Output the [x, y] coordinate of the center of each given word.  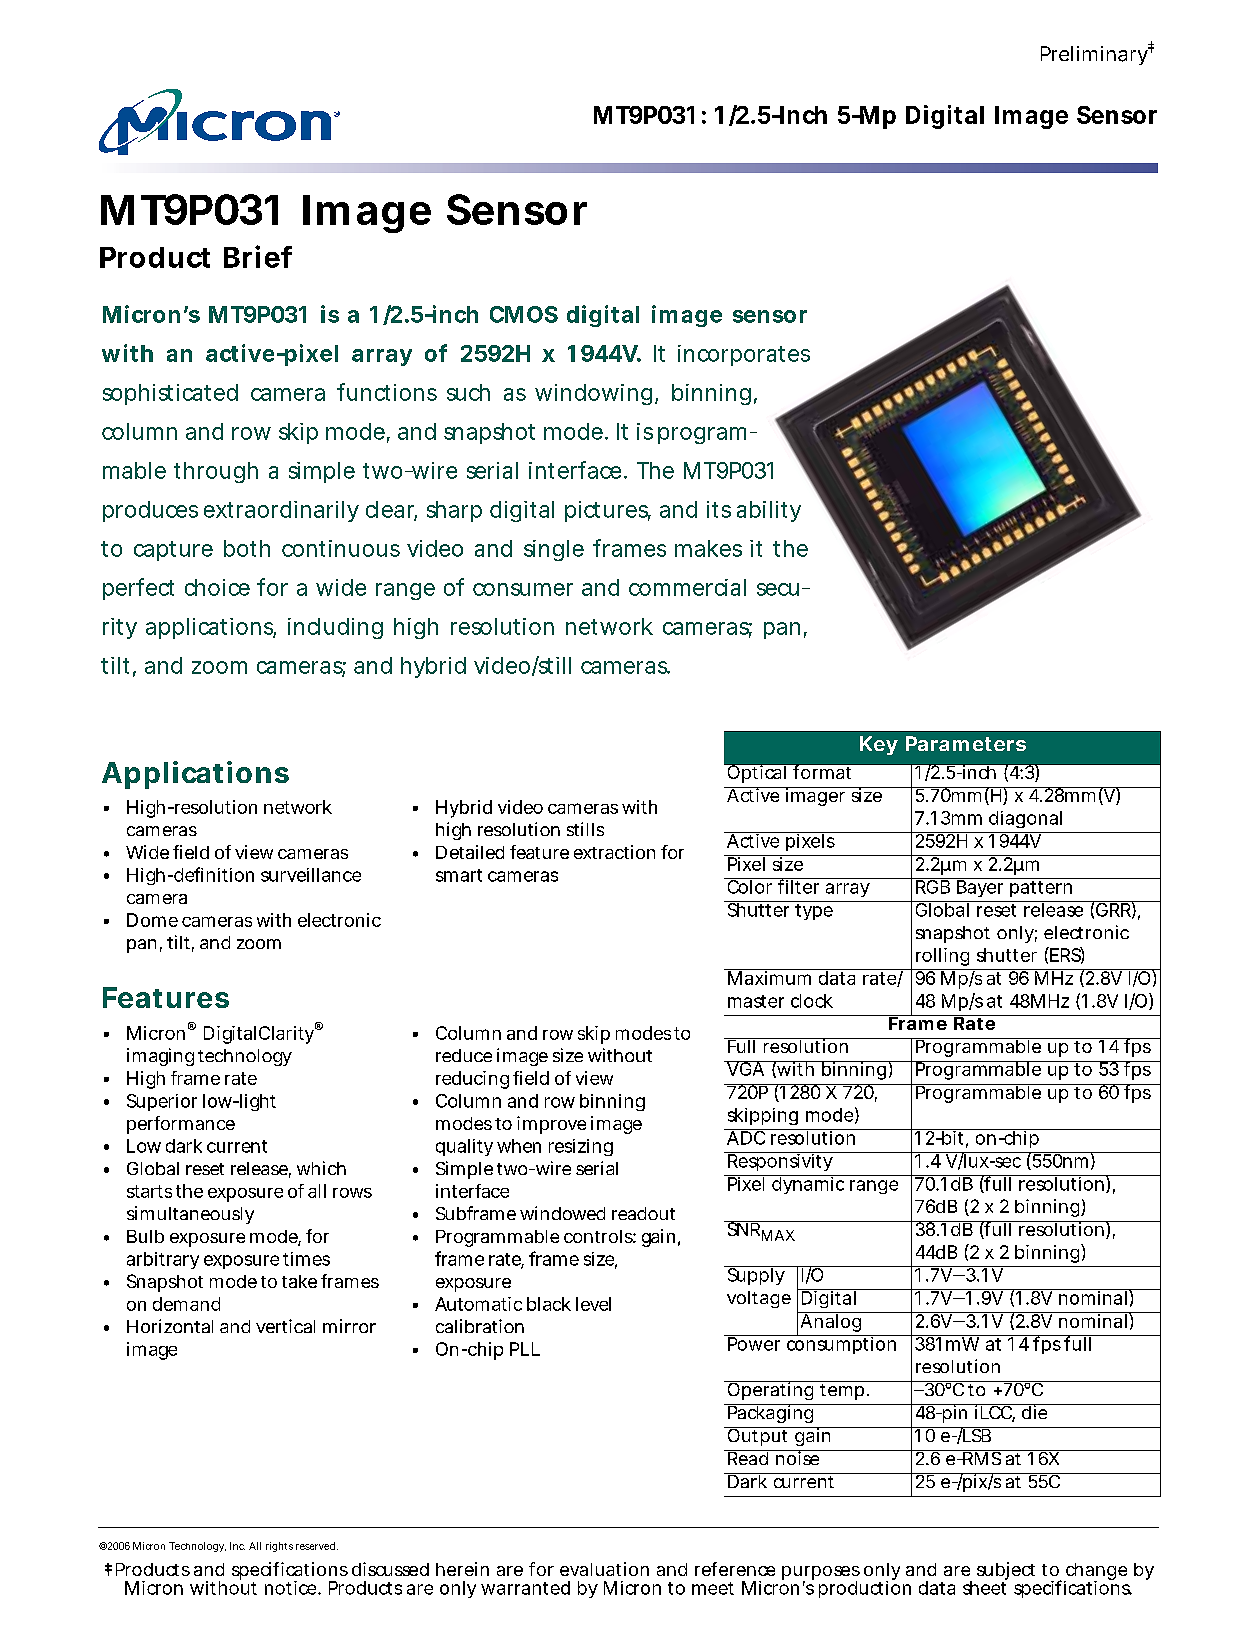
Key [878, 745]
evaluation [604, 1569]
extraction [614, 852]
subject [1006, 1572]
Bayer [979, 887]
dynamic [808, 1184]
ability [769, 511]
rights [279, 1547]
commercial [687, 587]
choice [217, 587]
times [306, 1259]
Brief [258, 256]
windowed [562, 1213]
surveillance [311, 875]
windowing [593, 394]
